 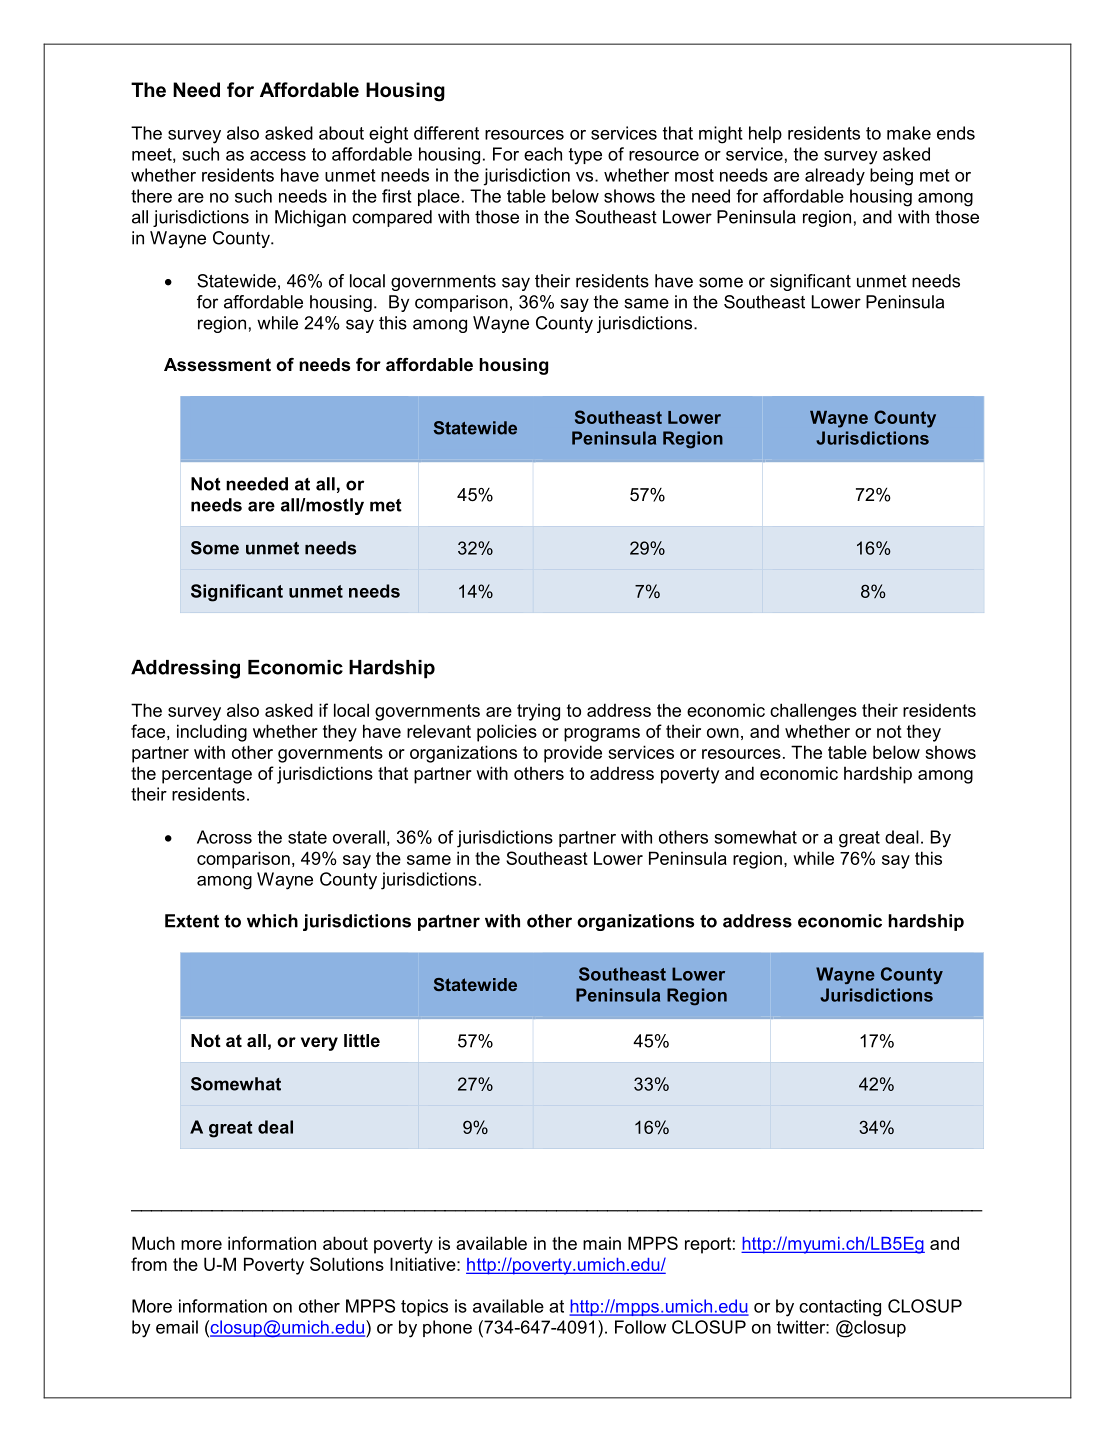 I want to click on each, so click(x=543, y=154).
